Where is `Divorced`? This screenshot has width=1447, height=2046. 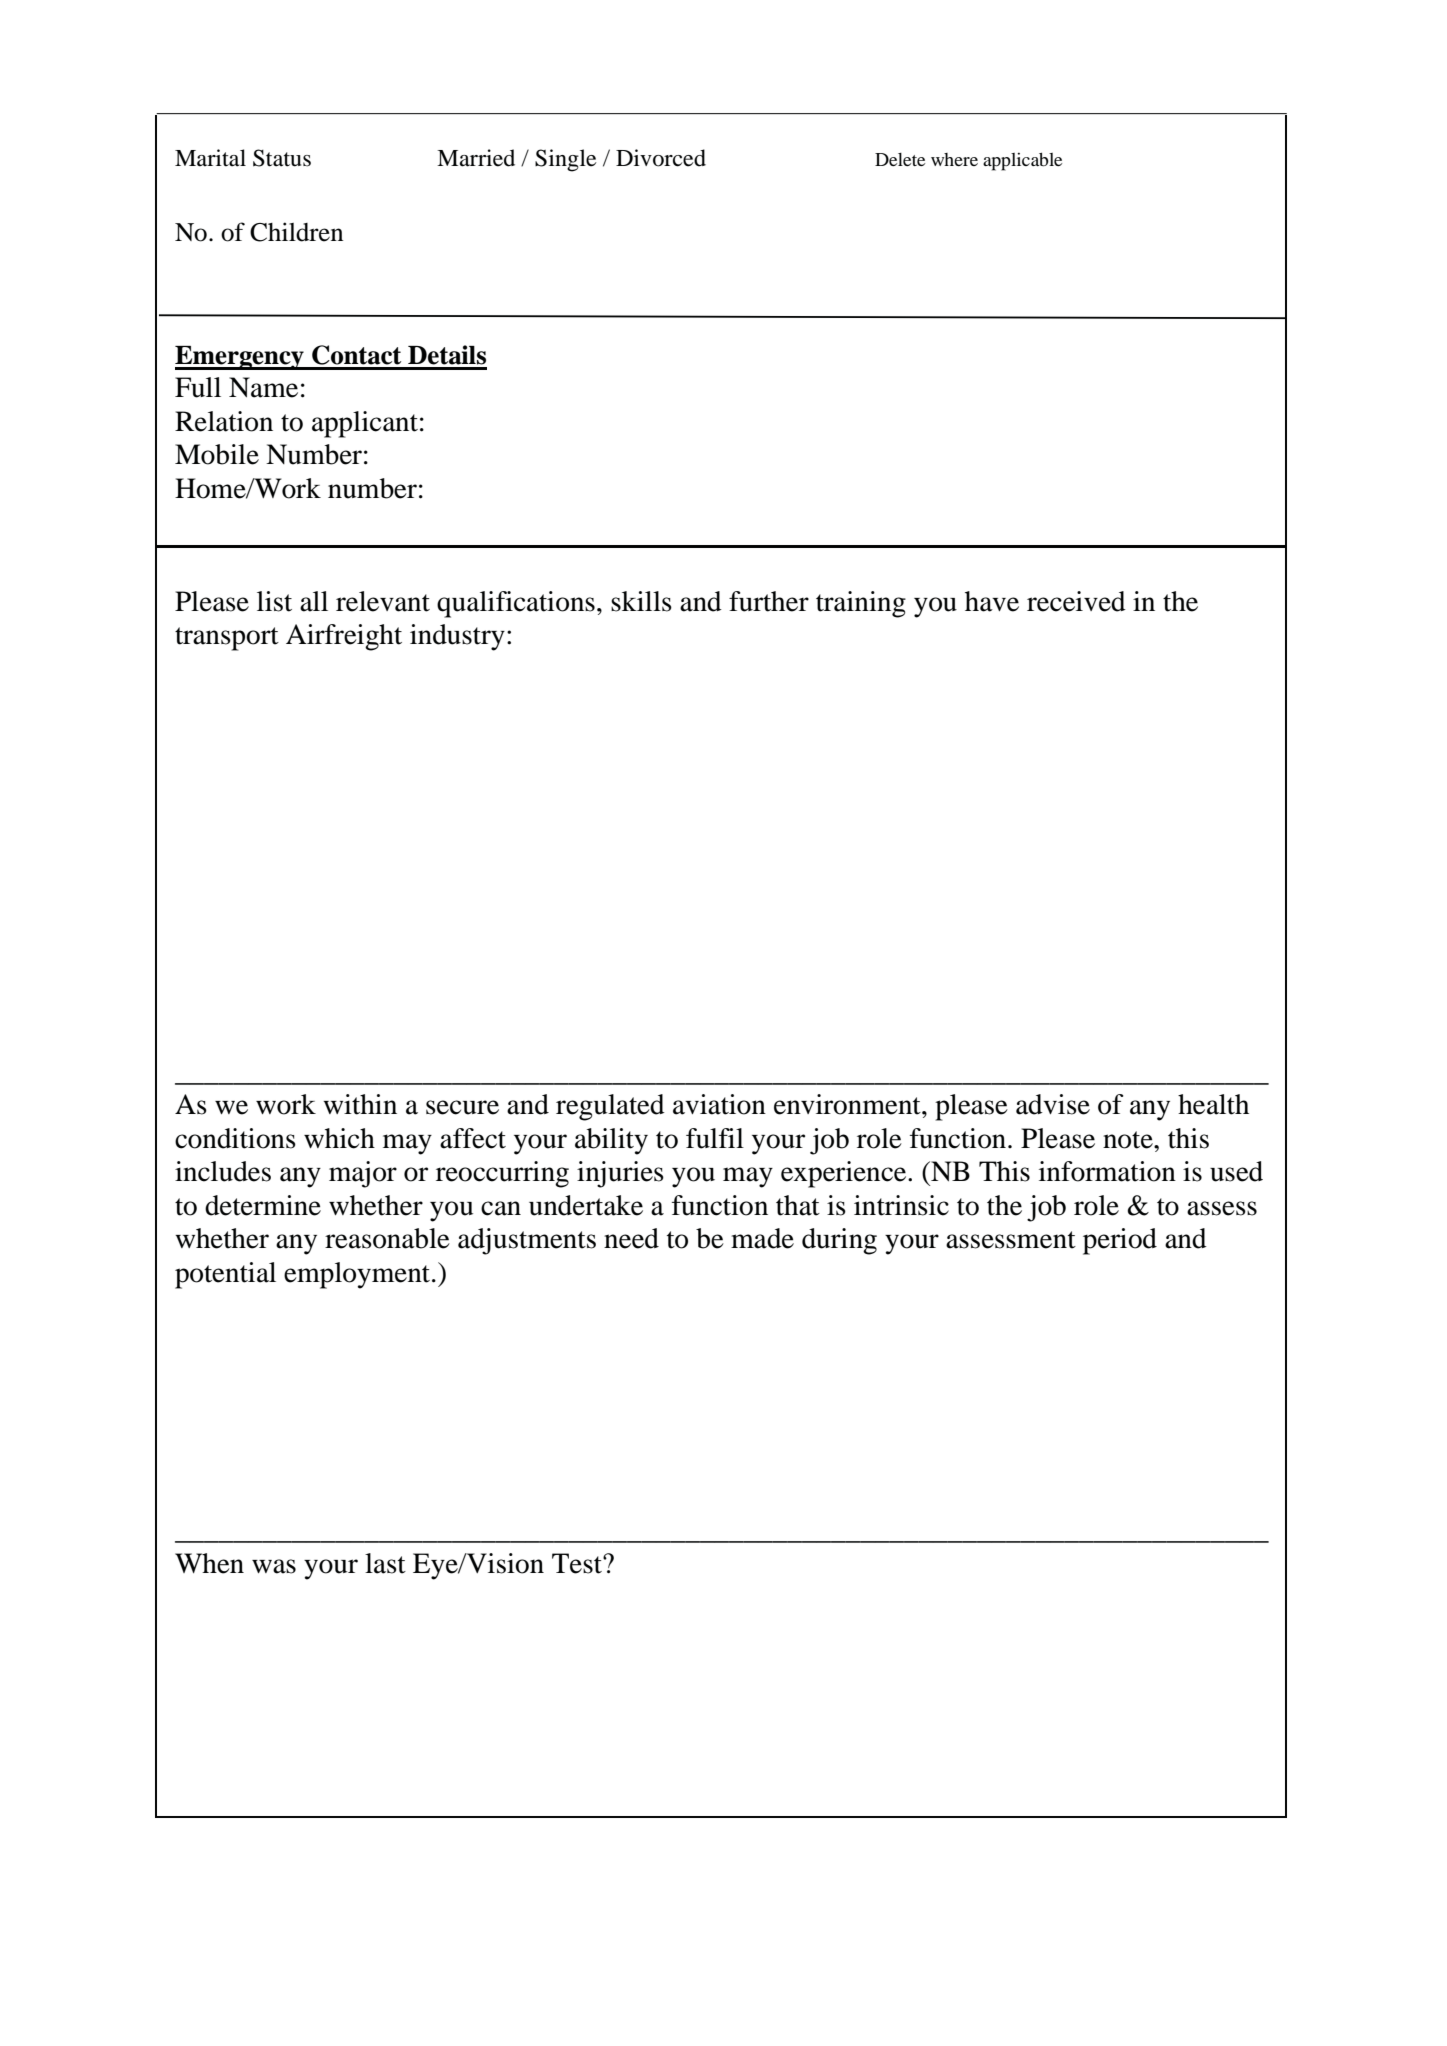
Divorced is located at coordinates (661, 158).
